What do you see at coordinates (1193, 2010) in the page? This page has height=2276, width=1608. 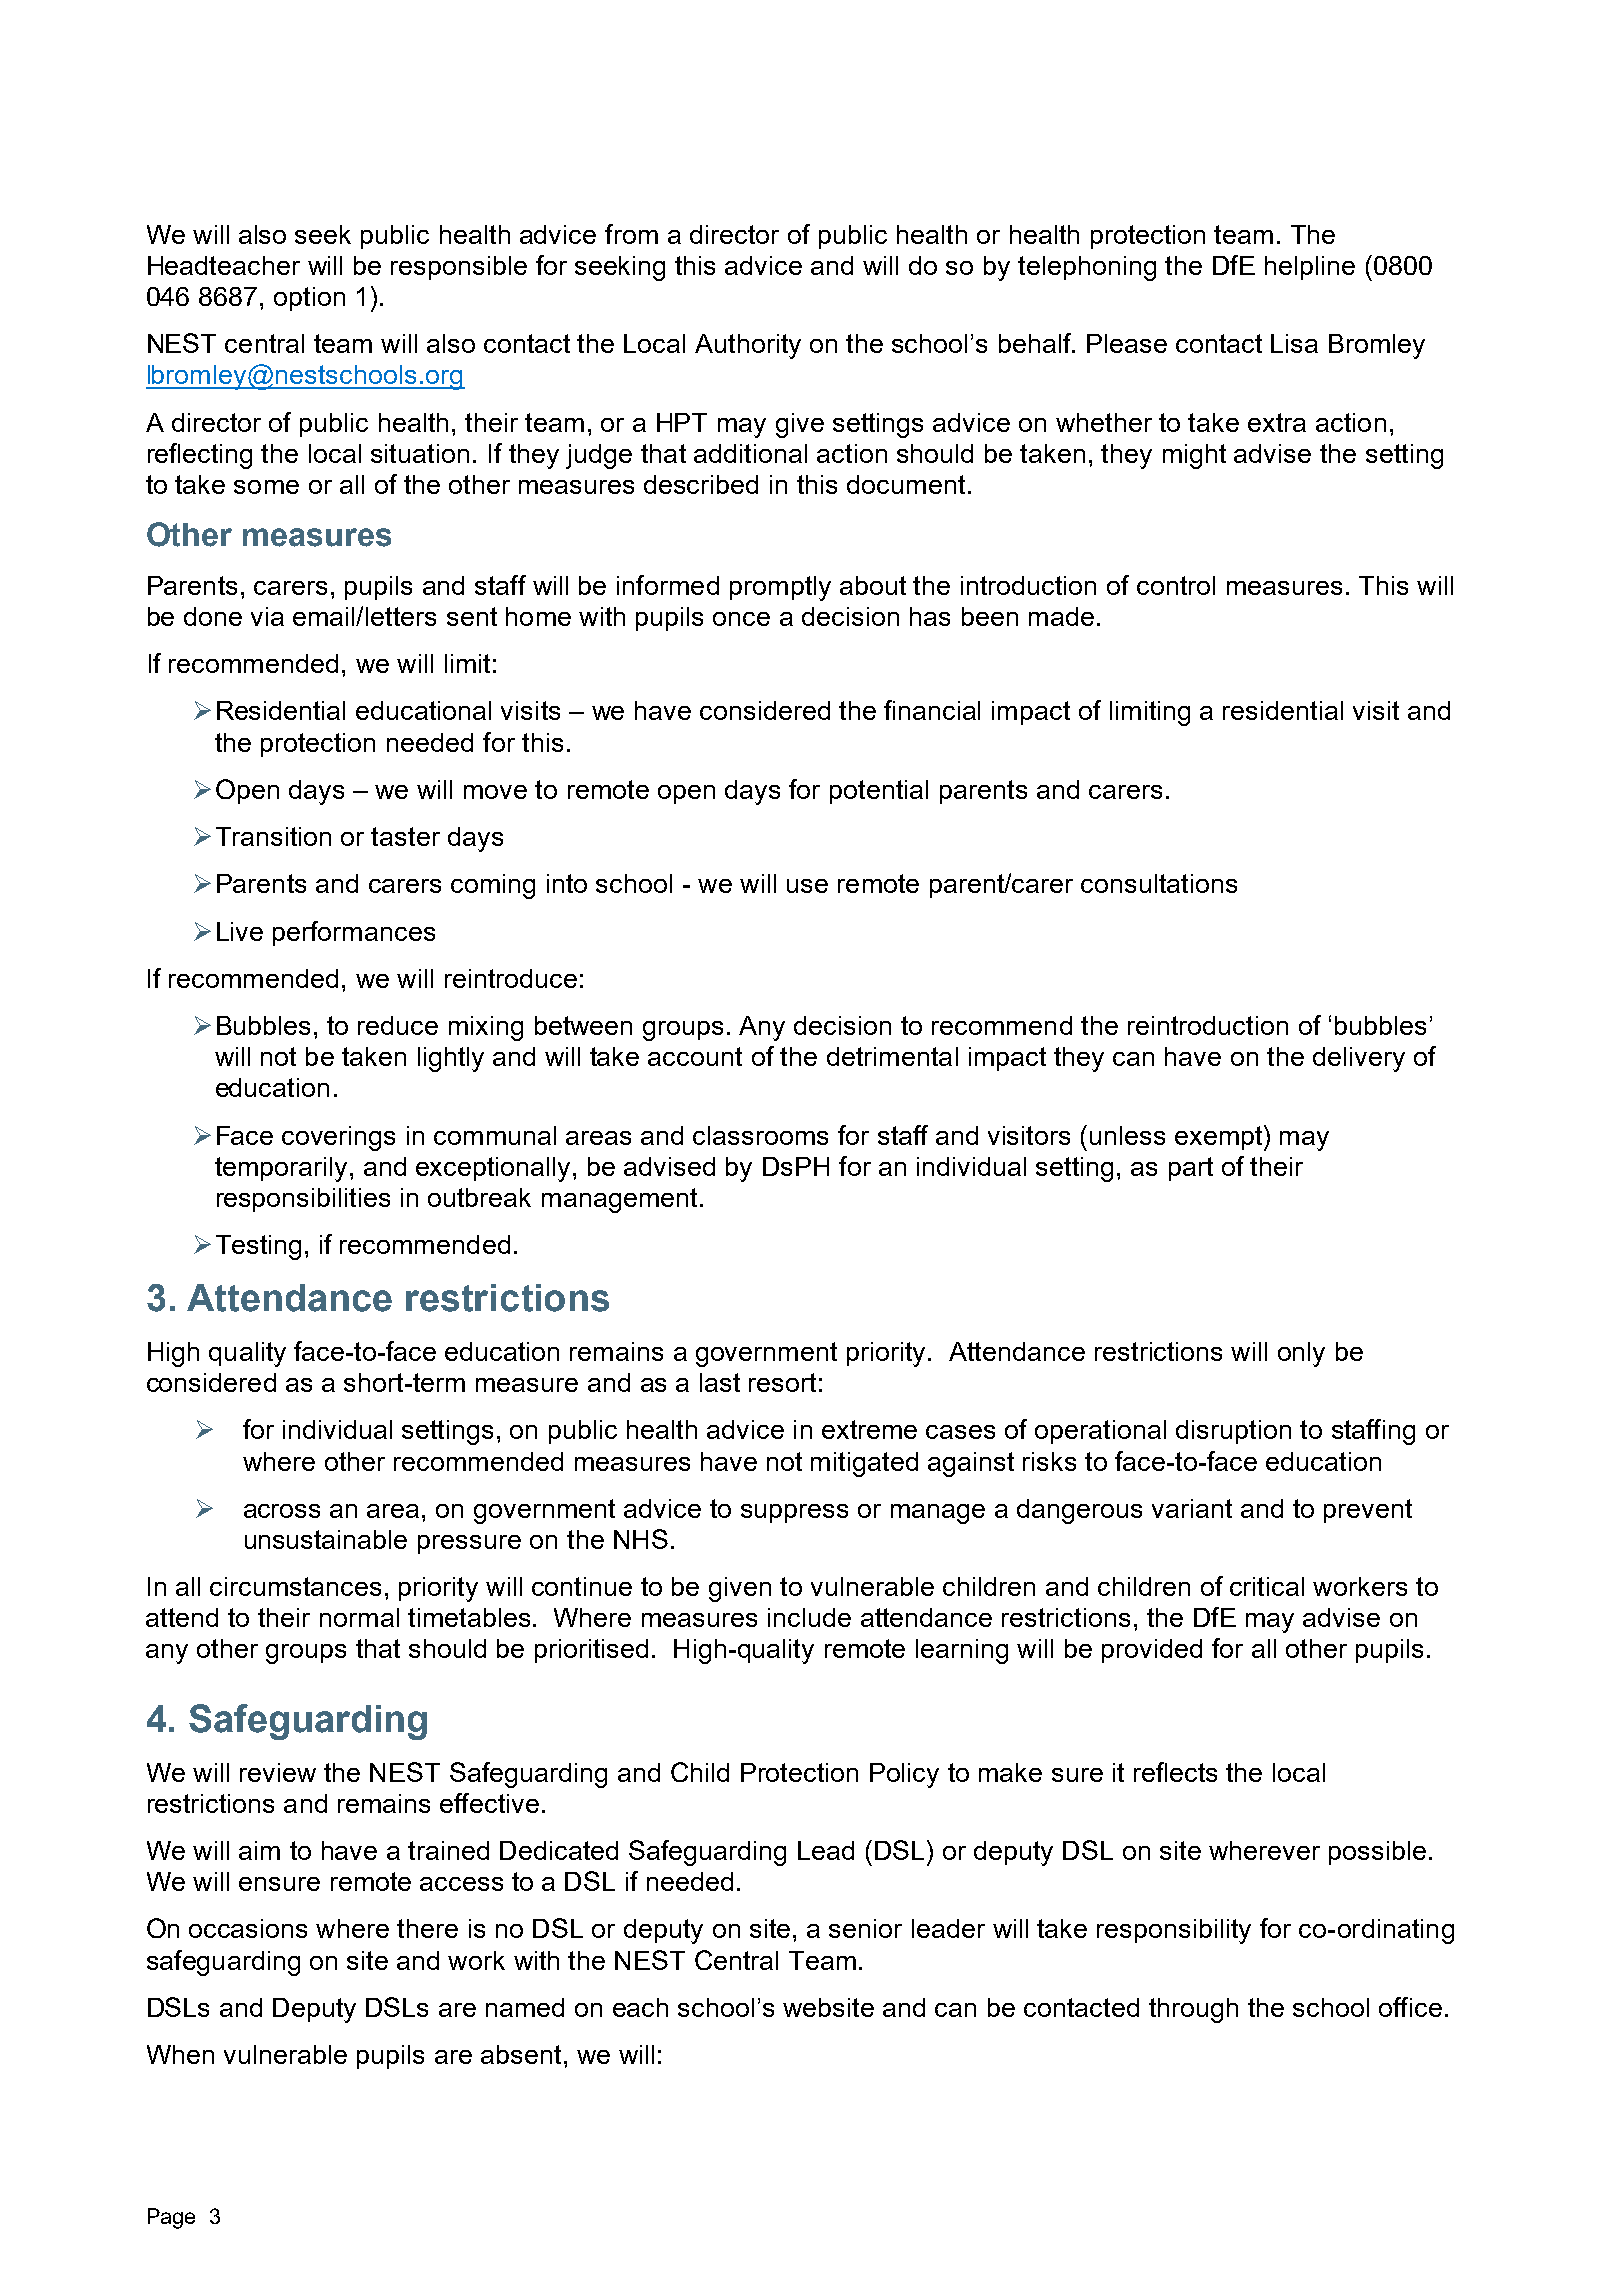 I see `through` at bounding box center [1193, 2010].
